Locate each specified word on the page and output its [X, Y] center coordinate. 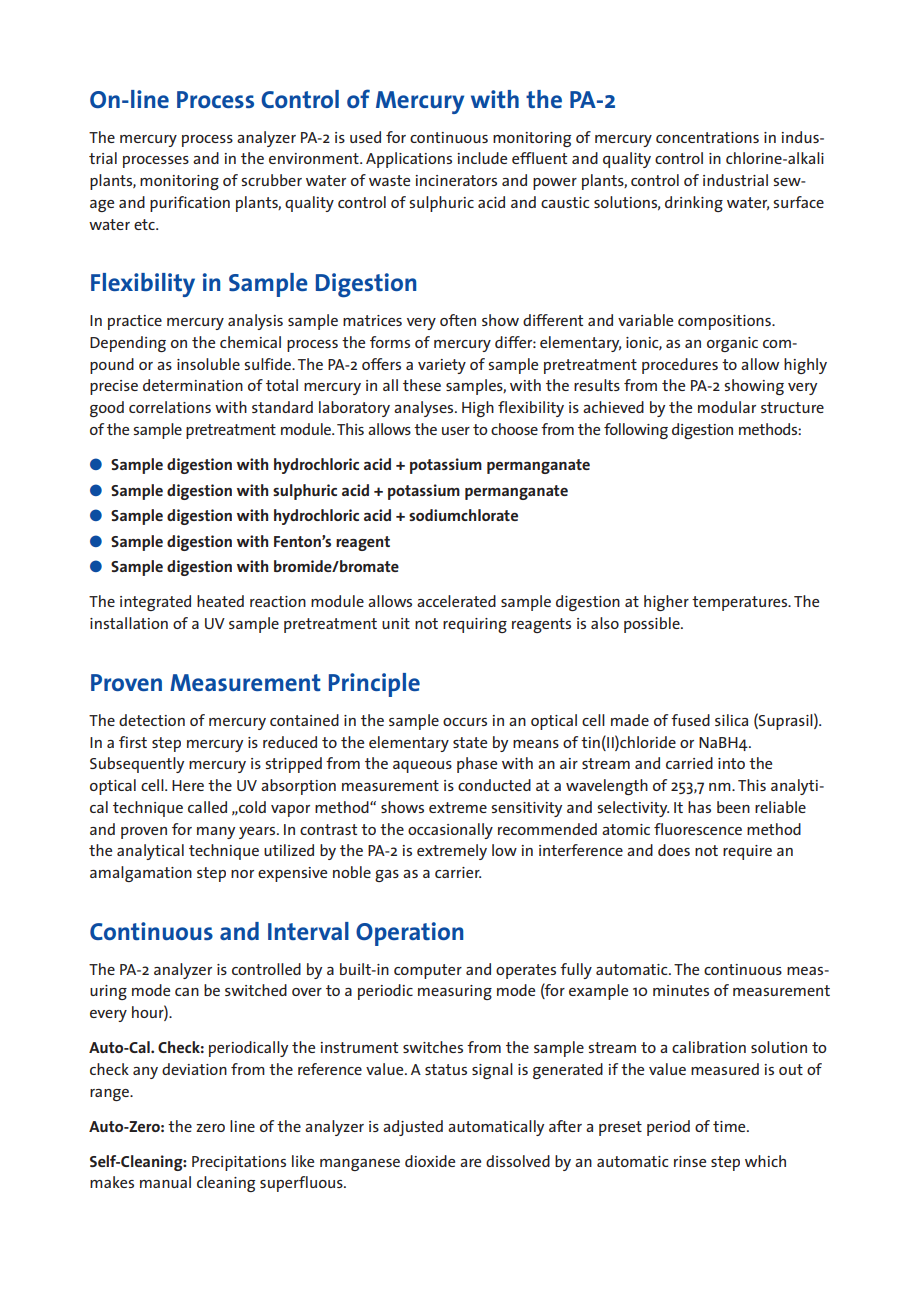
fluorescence [698, 829]
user [456, 431]
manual [165, 1182]
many [216, 833]
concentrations [707, 137]
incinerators [456, 180]
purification [190, 204]
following [636, 431]
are [470, 1163]
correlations [170, 407]
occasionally [450, 831]
